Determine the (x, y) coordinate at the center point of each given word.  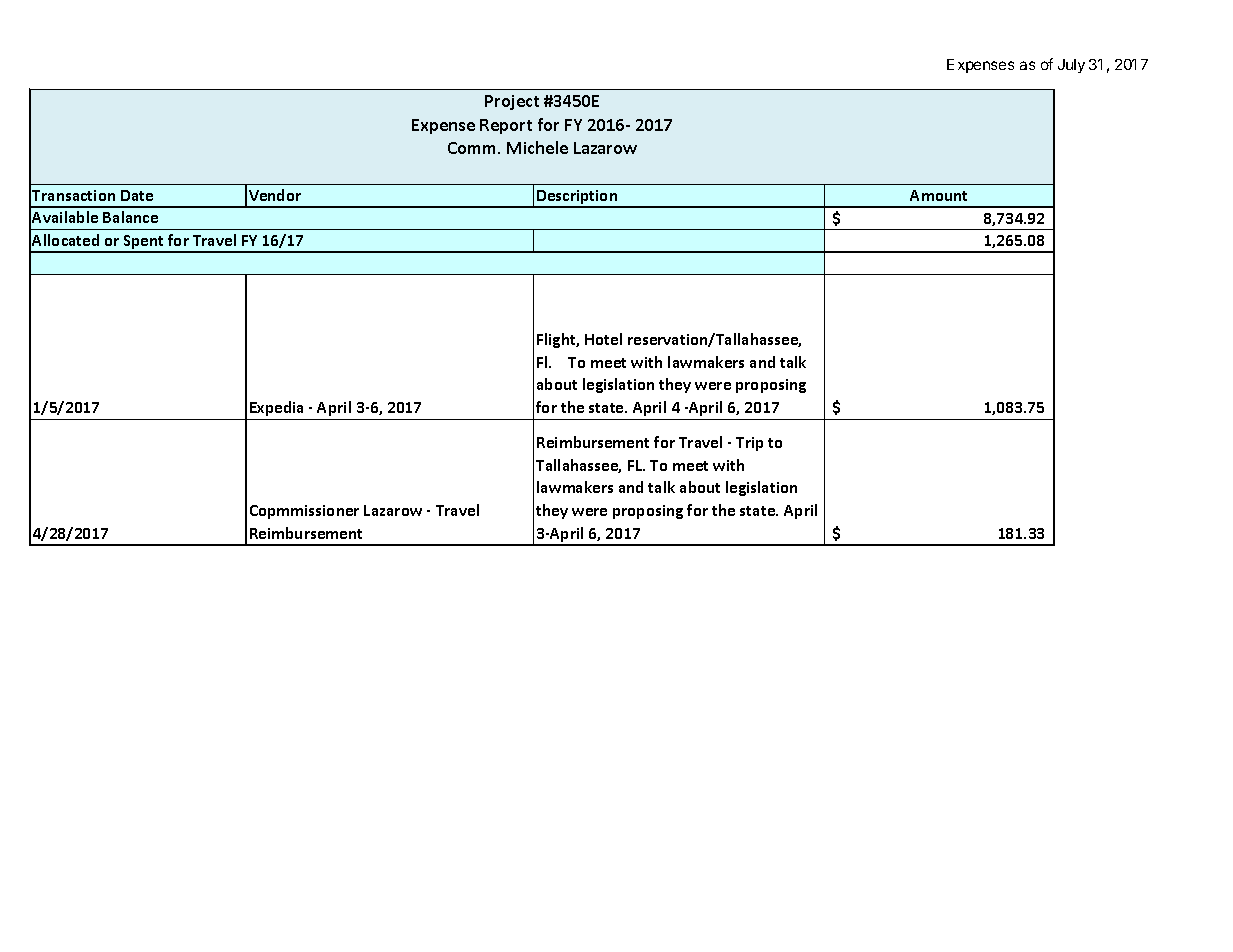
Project (512, 102)
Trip (749, 444)
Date (137, 195)
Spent (144, 243)
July (1071, 66)
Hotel (603, 339)
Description (577, 198)
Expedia (276, 408)
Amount (938, 195)
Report (506, 126)
